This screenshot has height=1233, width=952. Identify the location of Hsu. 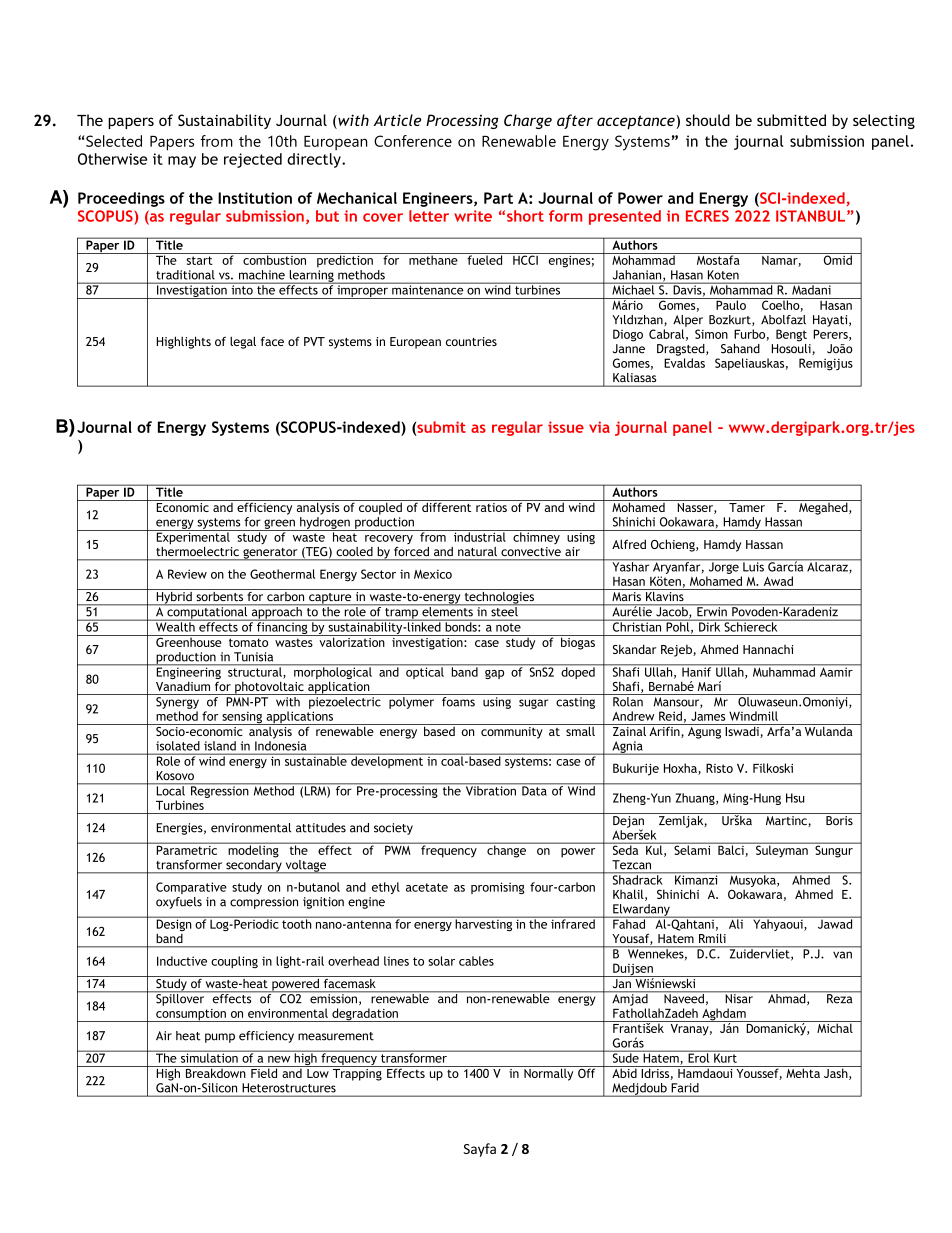
(795, 798).
